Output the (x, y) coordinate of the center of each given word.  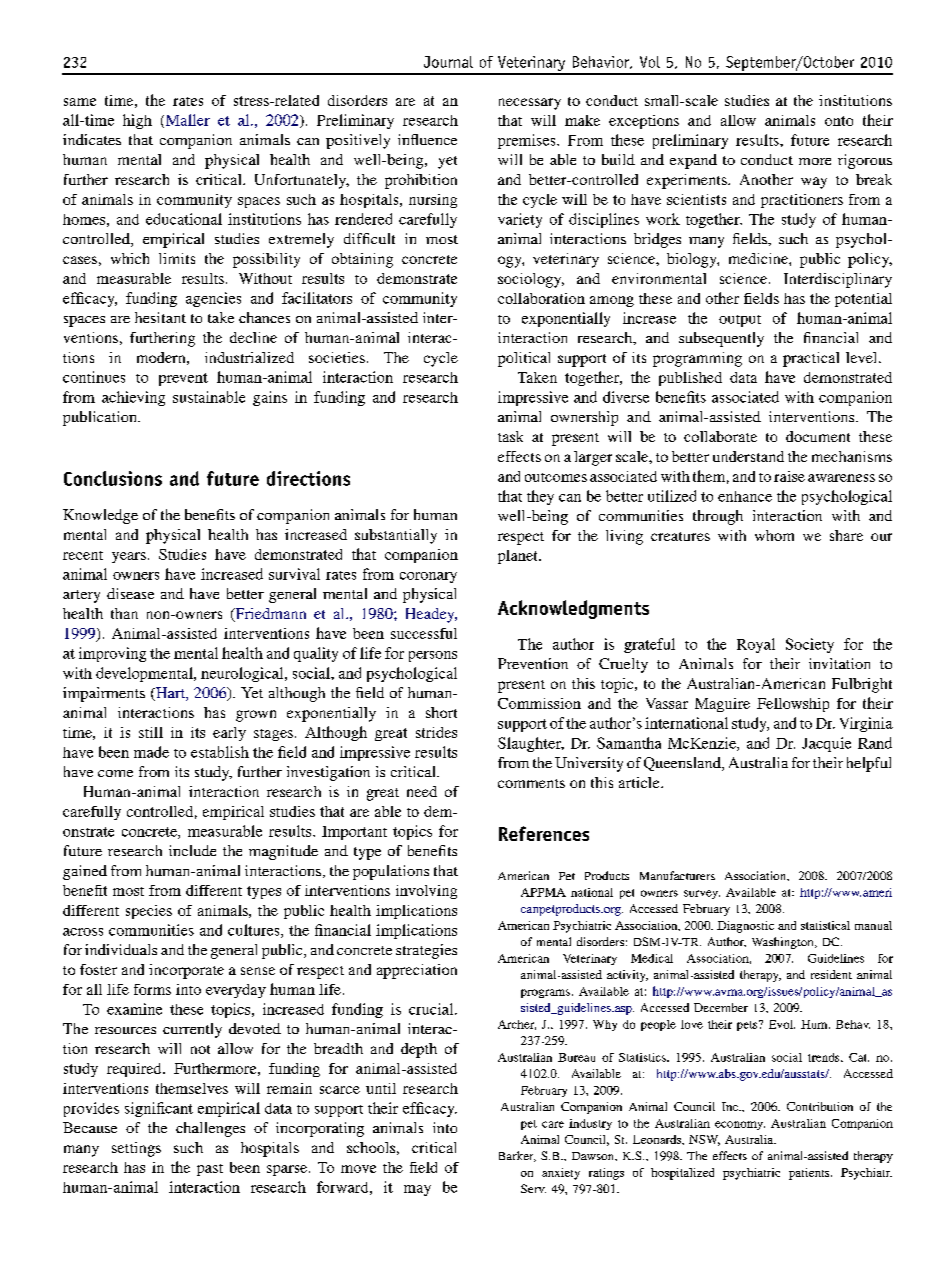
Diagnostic (745, 927)
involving (426, 892)
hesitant (160, 317)
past (210, 1170)
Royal (756, 645)
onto (839, 121)
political (524, 359)
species (149, 912)
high (137, 121)
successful (424, 633)
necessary (530, 104)
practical (811, 359)
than (124, 613)
